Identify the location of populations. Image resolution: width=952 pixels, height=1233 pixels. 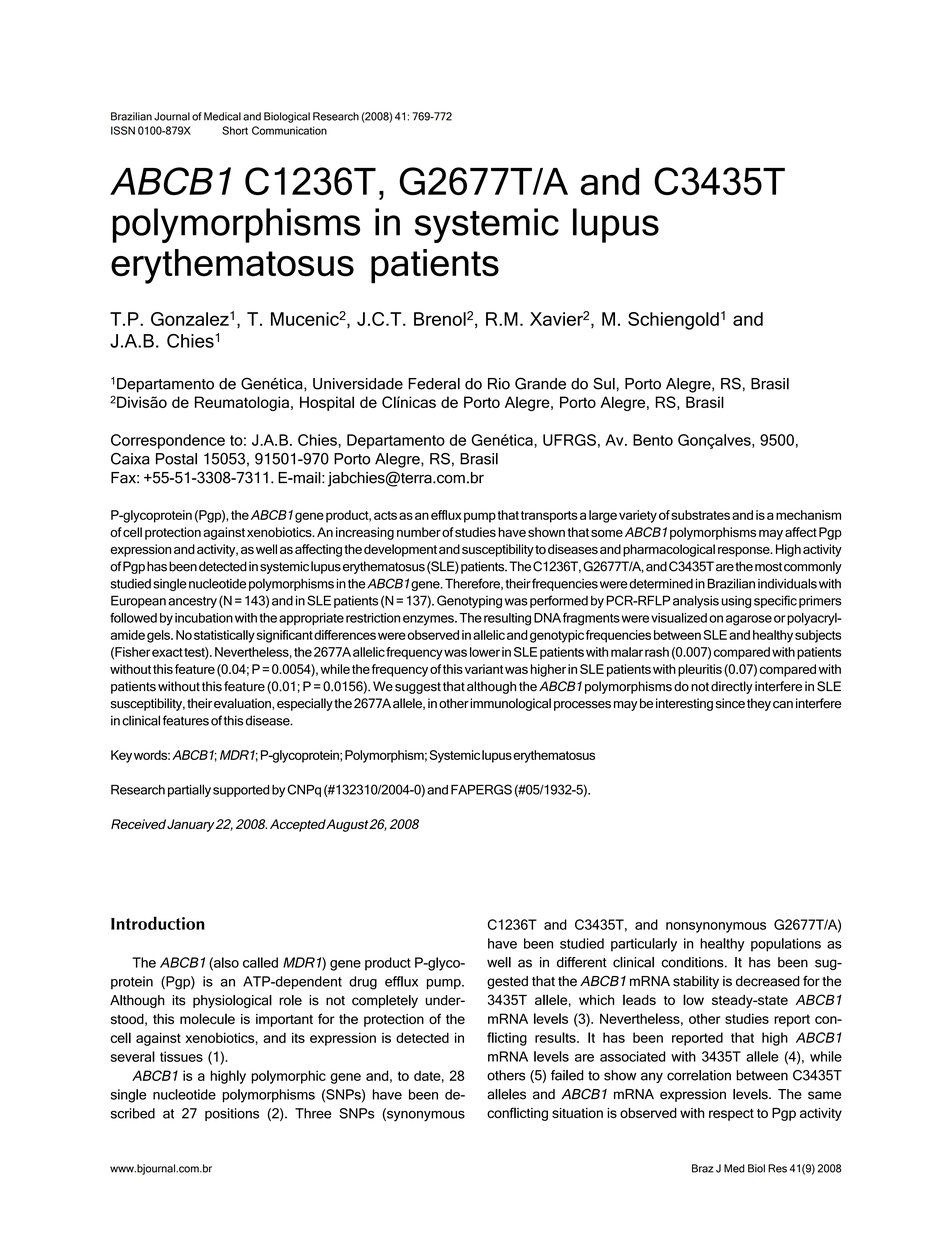
(786, 945).
